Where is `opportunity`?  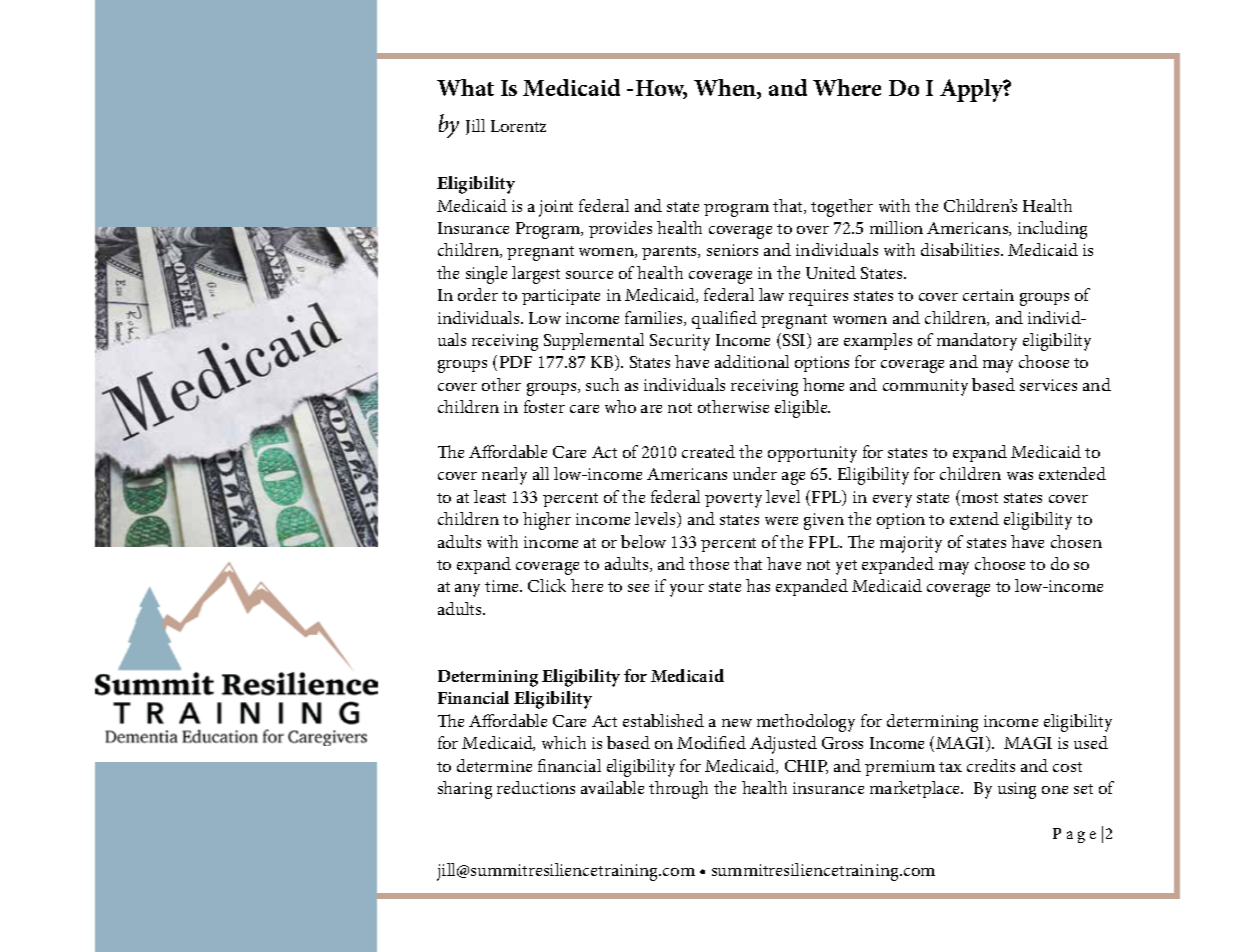
opportunity is located at coordinates (812, 454).
